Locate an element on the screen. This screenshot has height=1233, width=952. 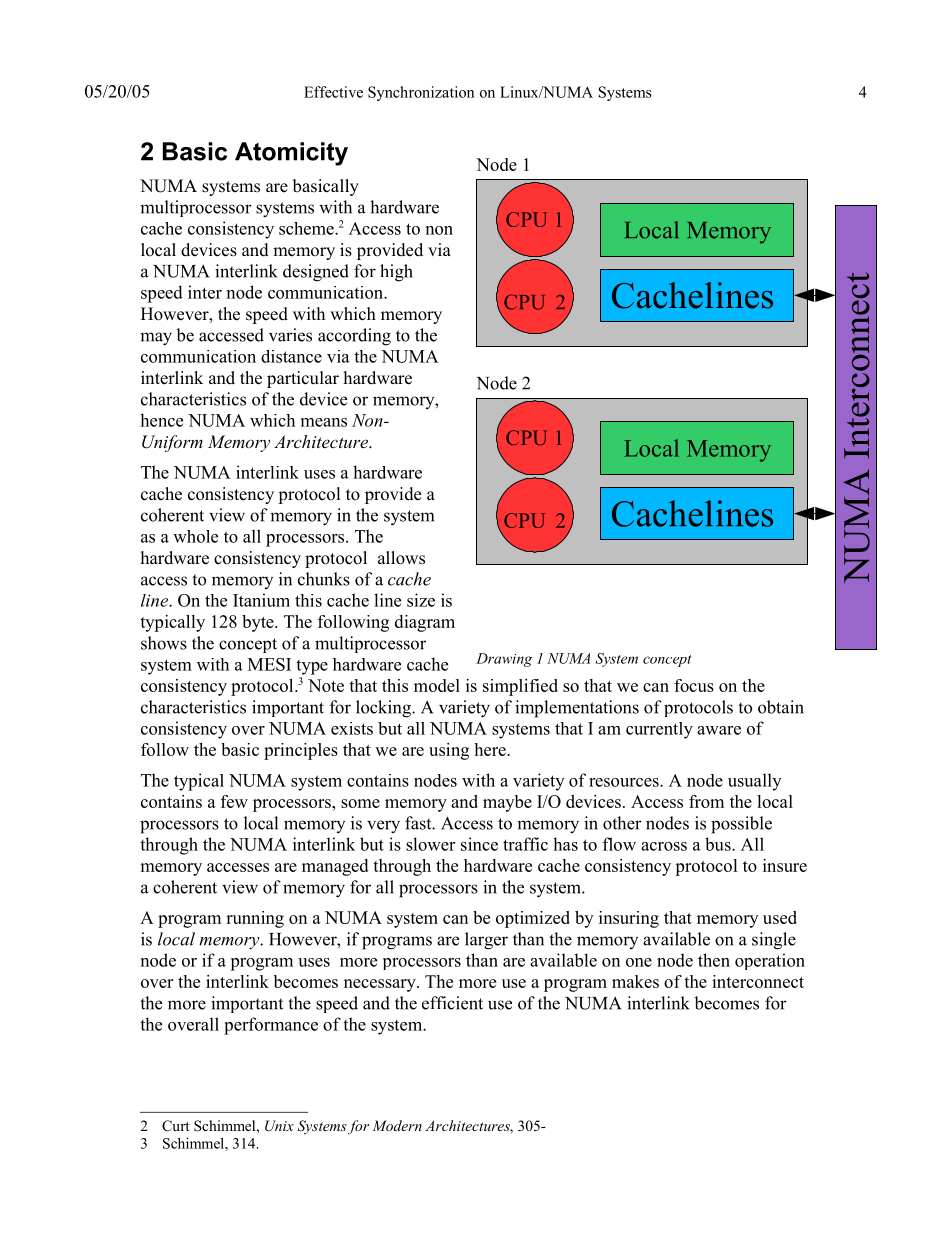
hence is located at coordinates (161, 420).
